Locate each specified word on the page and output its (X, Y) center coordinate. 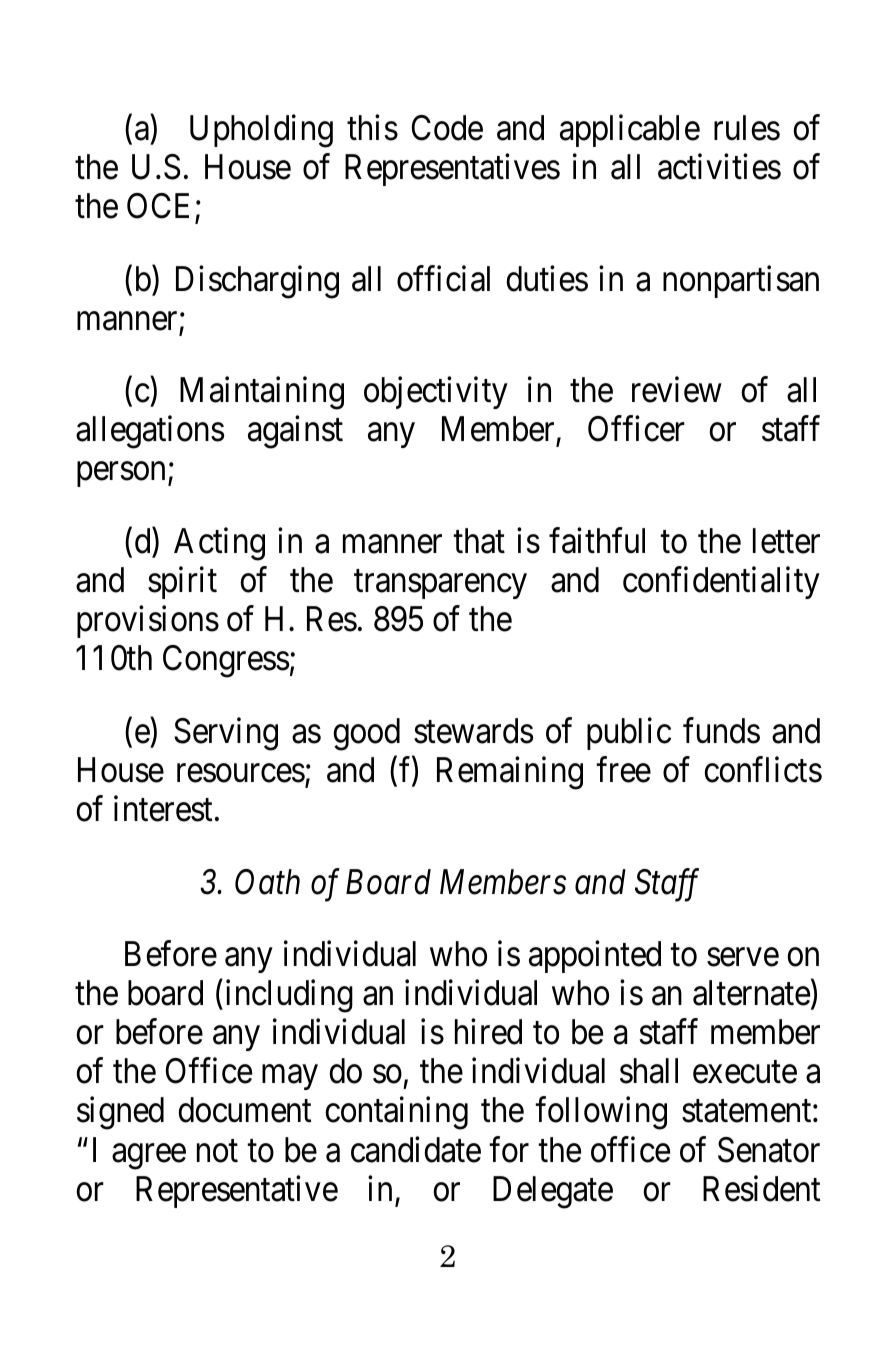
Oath (267, 882)
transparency (440, 584)
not (217, 1151)
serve (743, 957)
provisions (148, 622)
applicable (630, 131)
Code (447, 128)
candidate (416, 1149)
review (677, 390)
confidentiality (721, 583)
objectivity (436, 393)
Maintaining (262, 393)
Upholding (261, 131)
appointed (595, 956)
